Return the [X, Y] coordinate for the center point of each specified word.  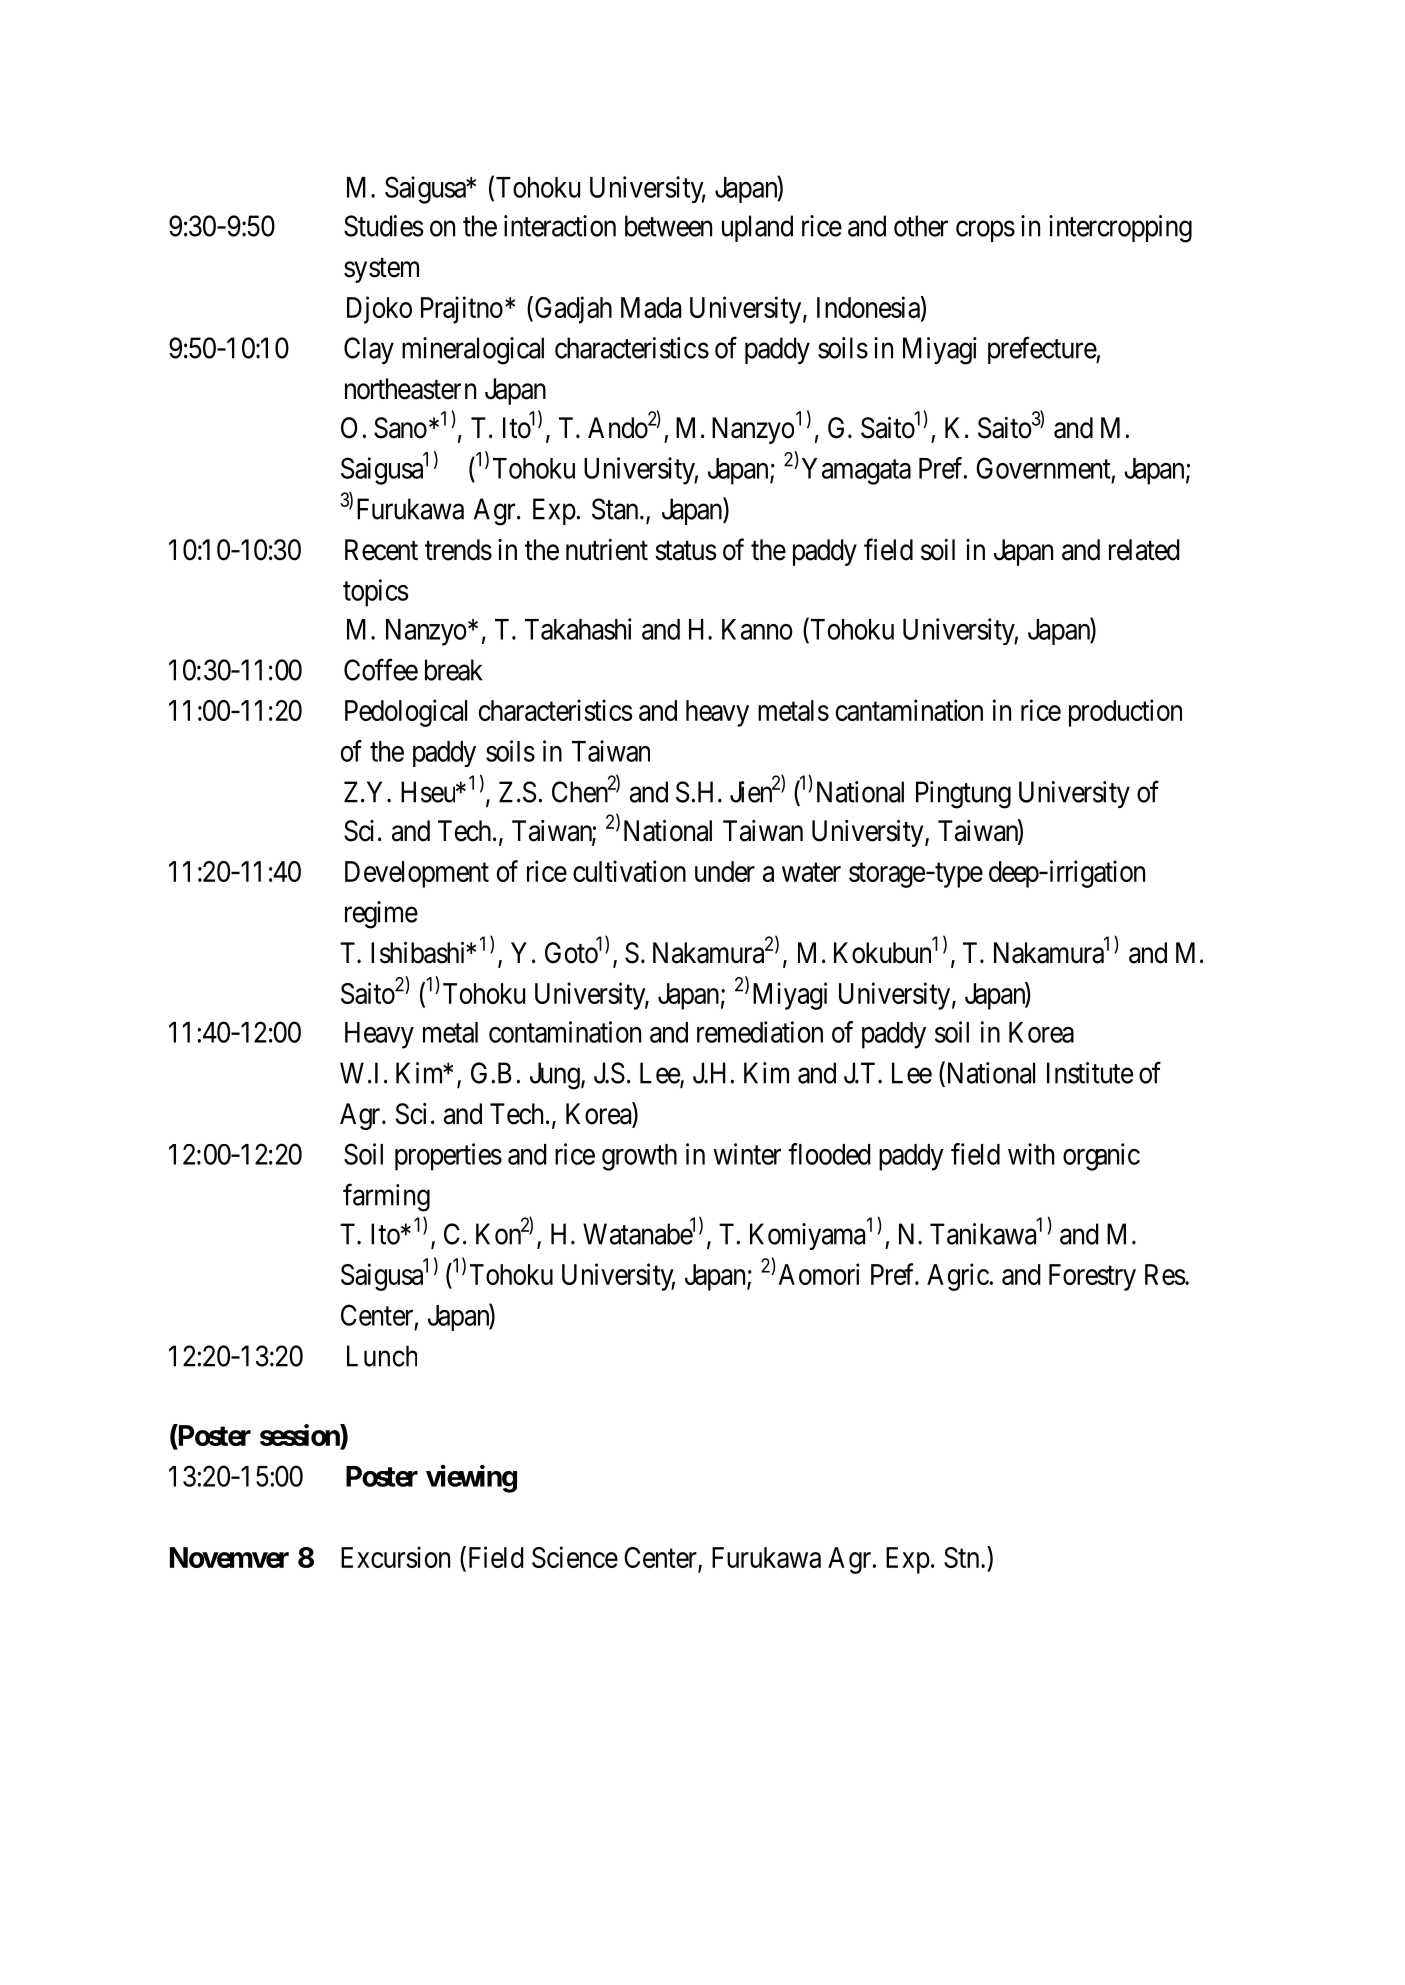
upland [757, 228]
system [381, 270]
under [725, 871]
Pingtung [963, 795]
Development [417, 874]
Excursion [395, 1557]
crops [985, 231]
